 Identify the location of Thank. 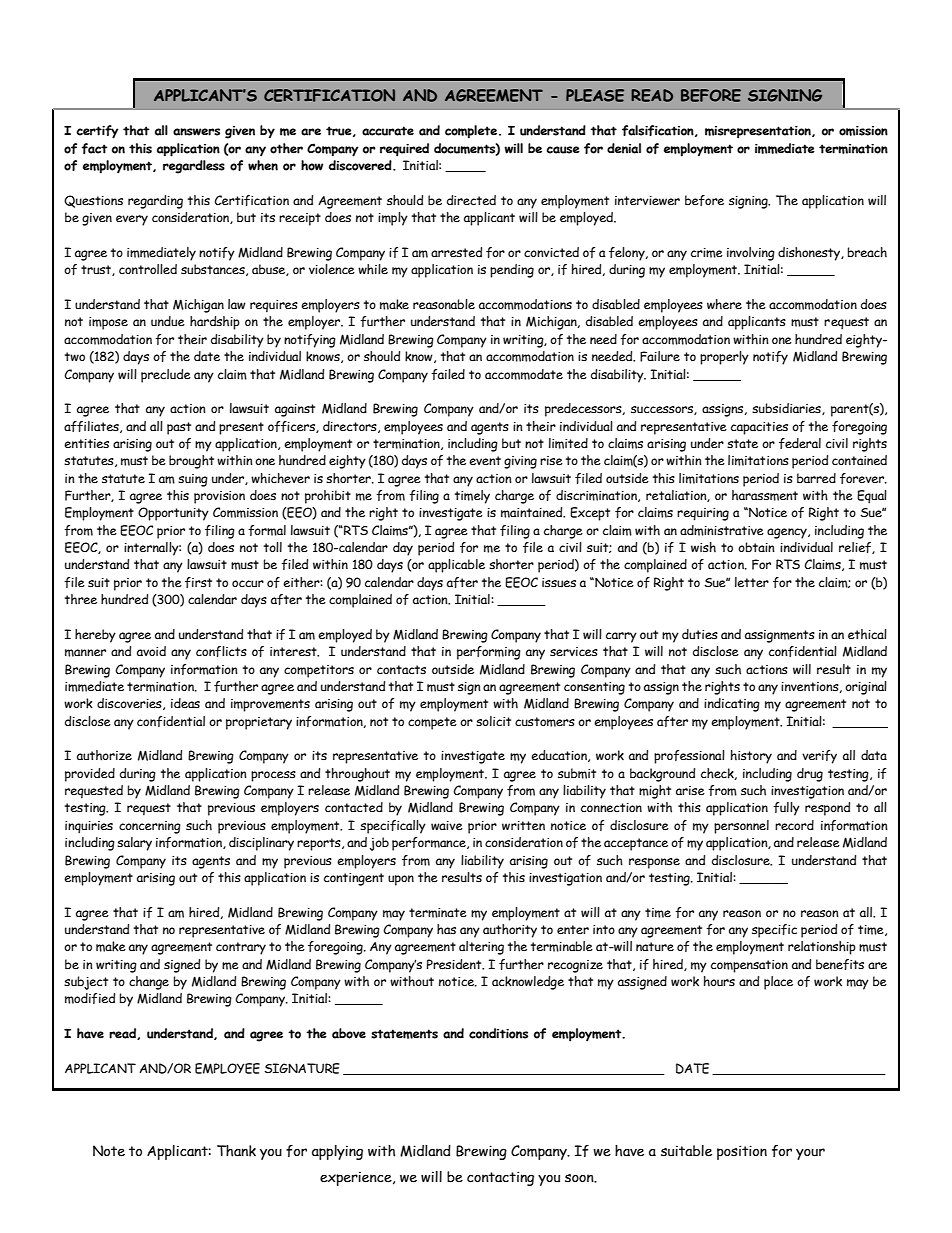
(236, 1151).
